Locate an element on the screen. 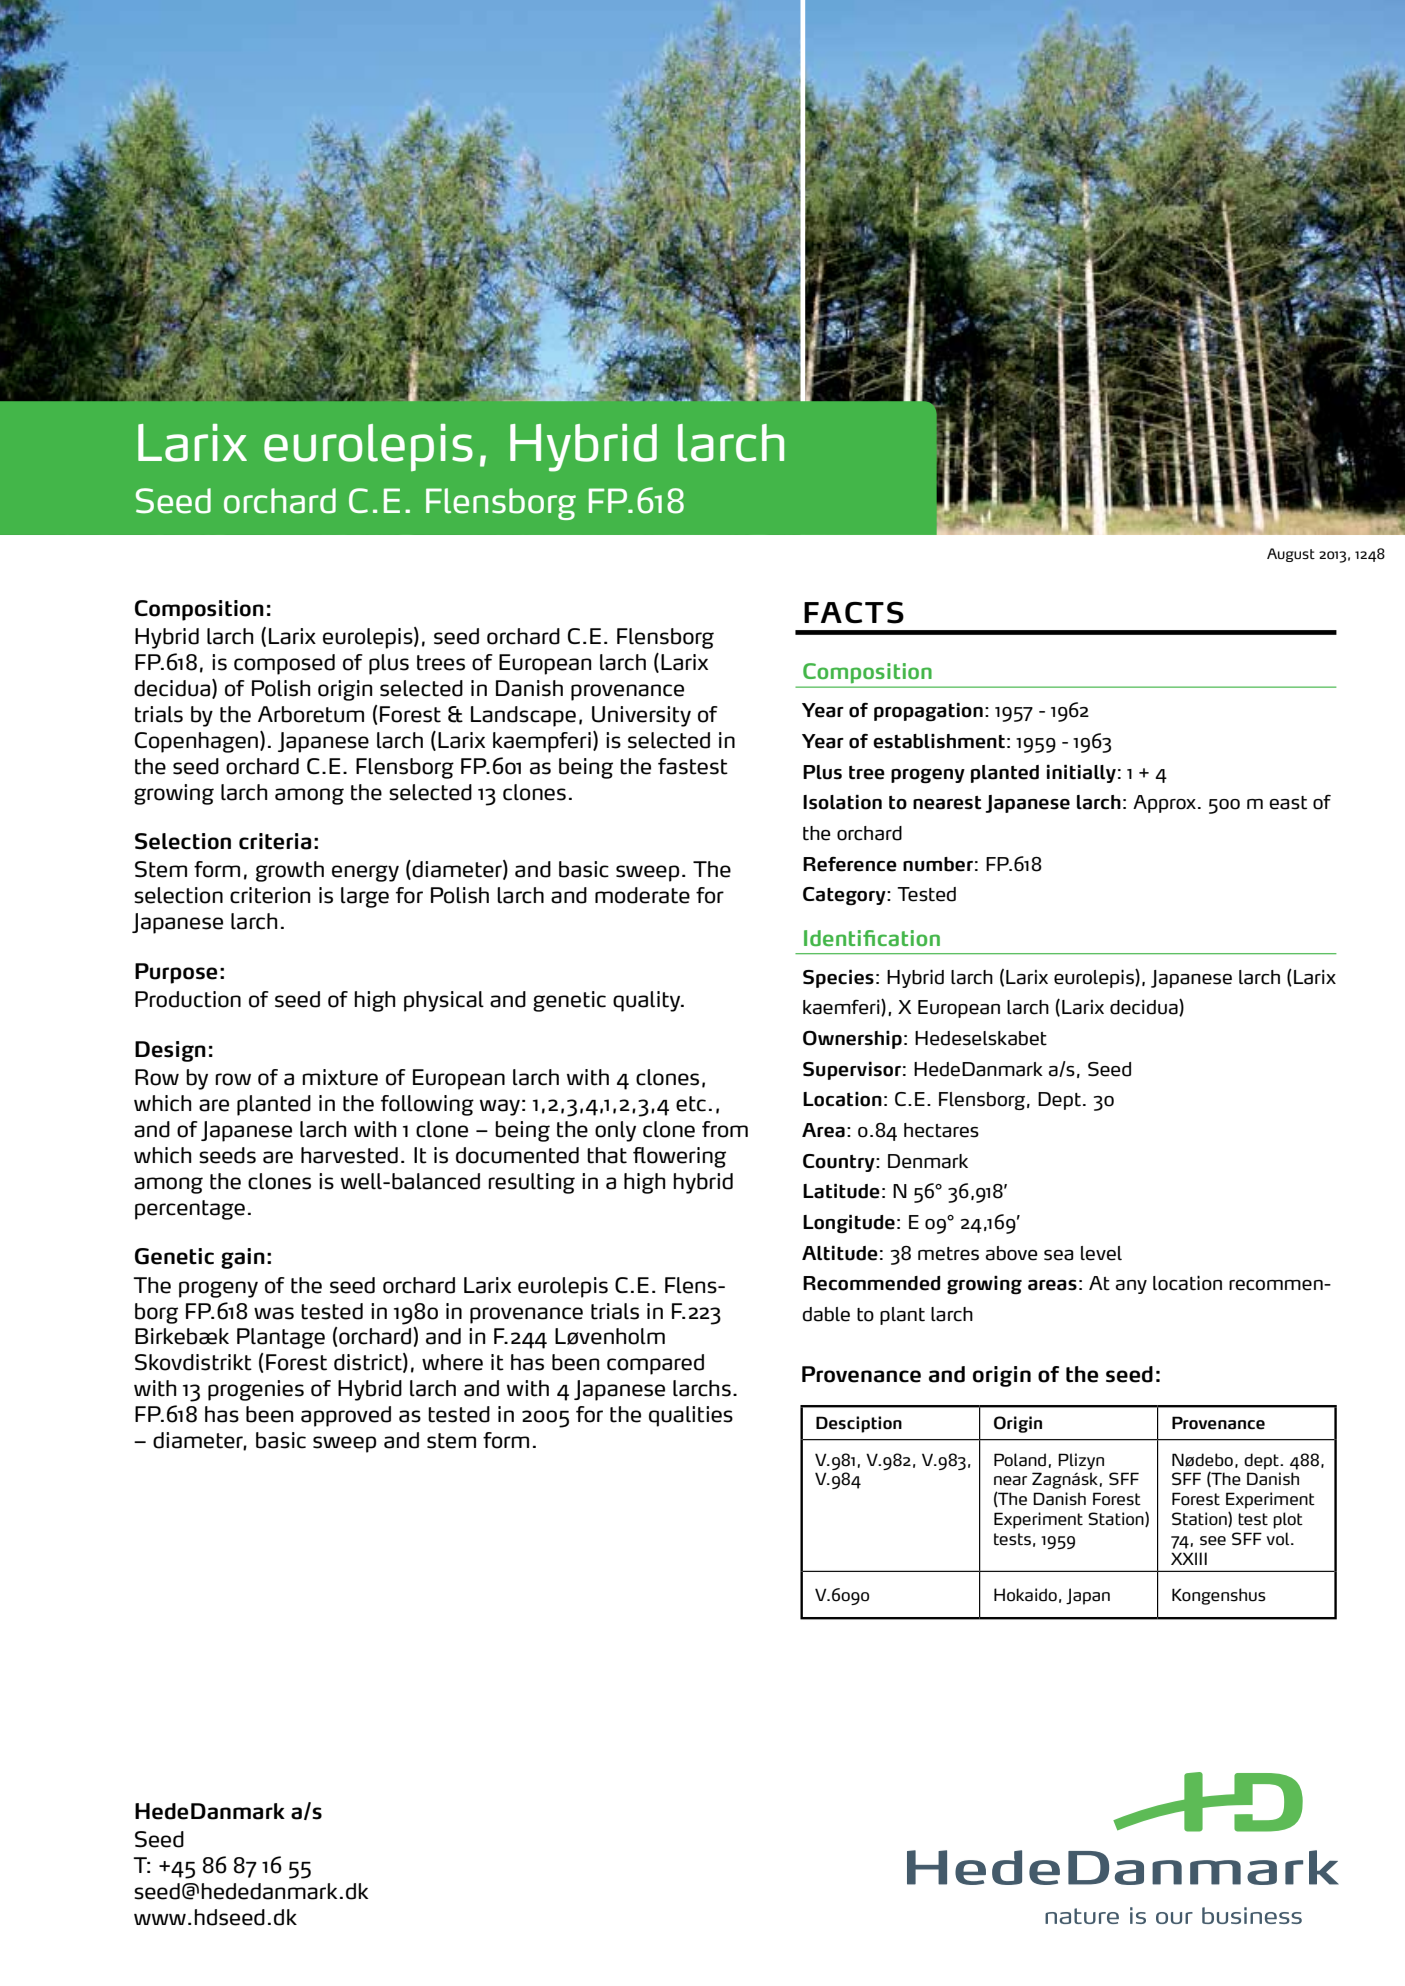  hectares is located at coordinates (941, 1130).
